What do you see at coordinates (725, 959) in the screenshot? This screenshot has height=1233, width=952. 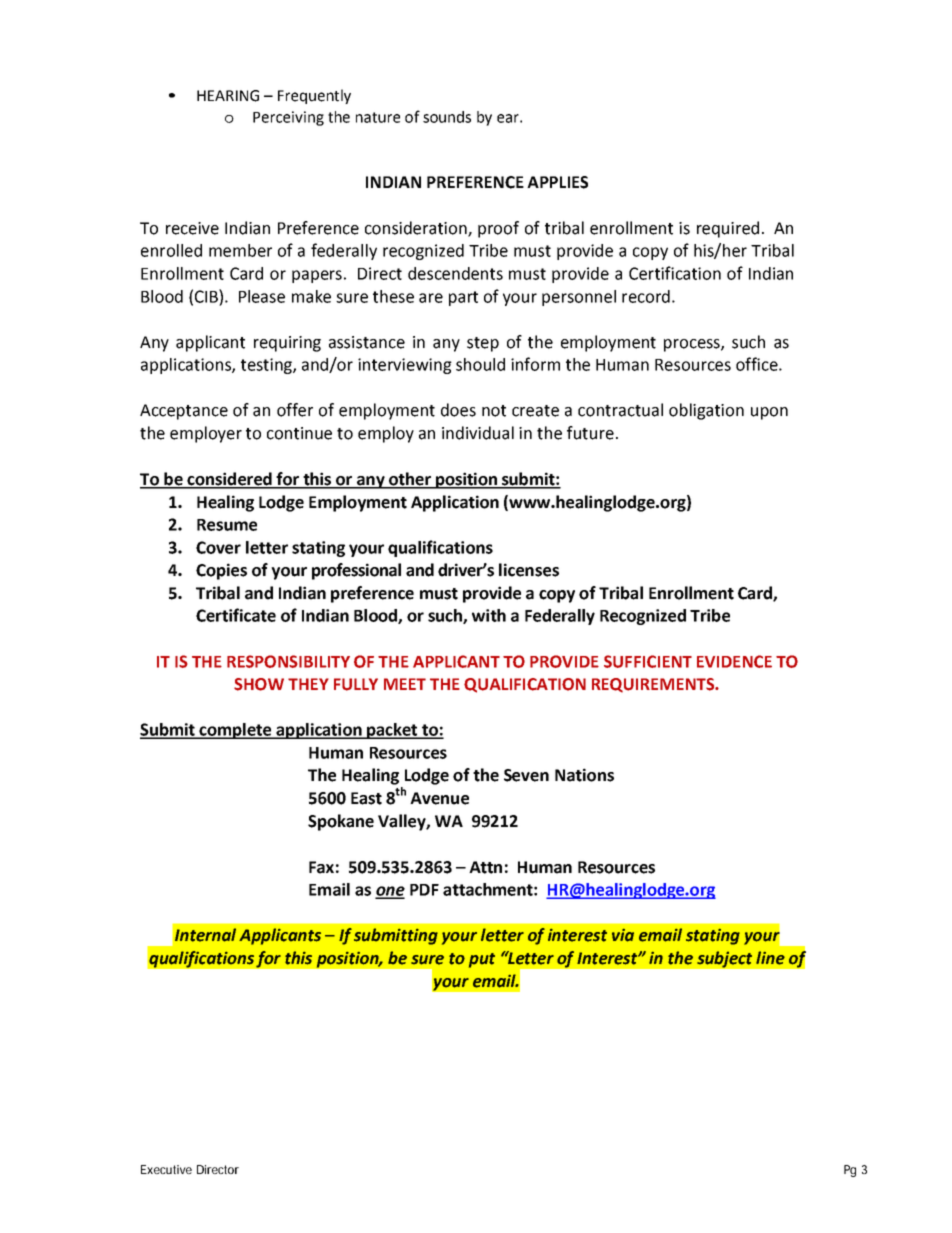 I see `subject` at bounding box center [725, 959].
